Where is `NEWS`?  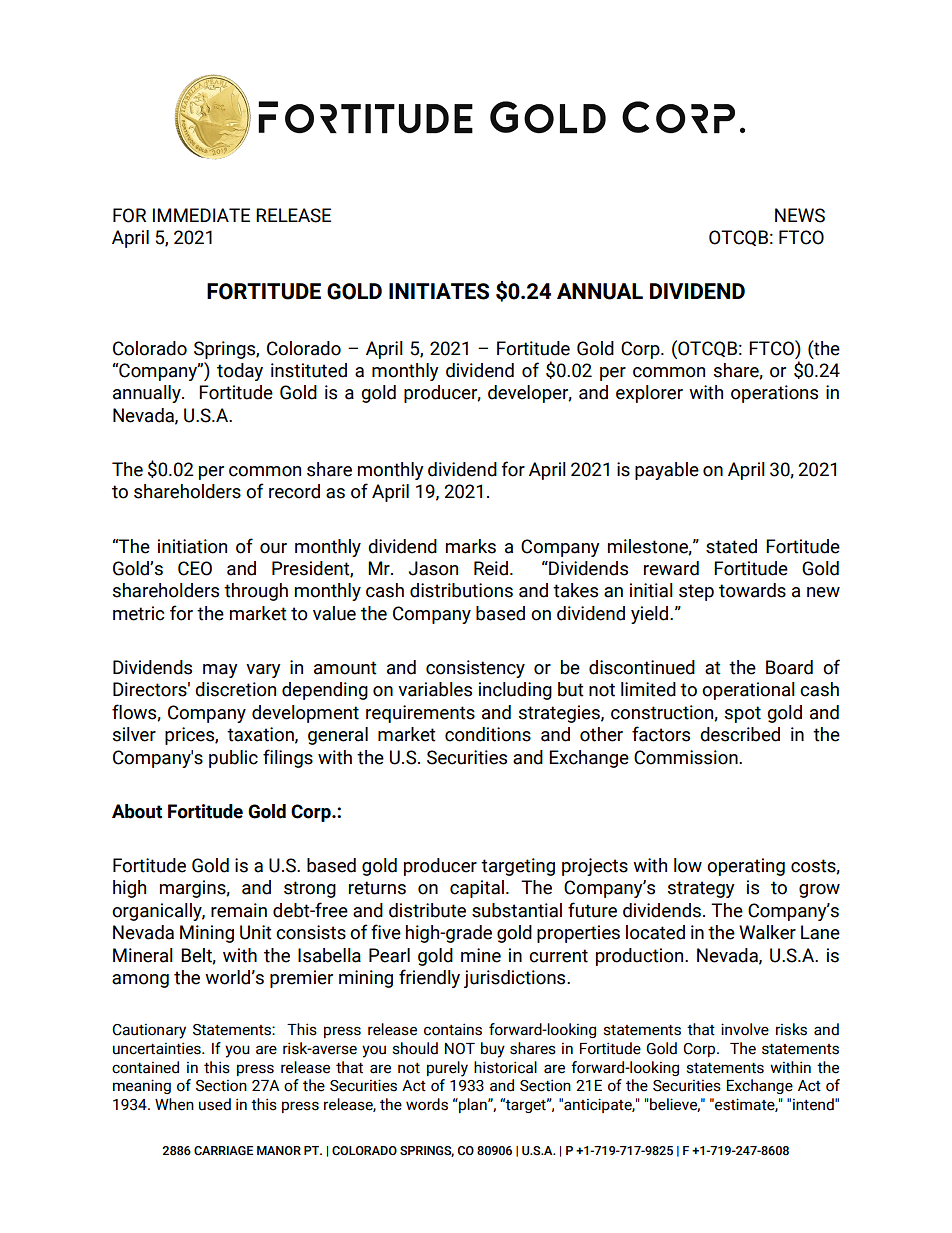
NEWS is located at coordinates (800, 215).
